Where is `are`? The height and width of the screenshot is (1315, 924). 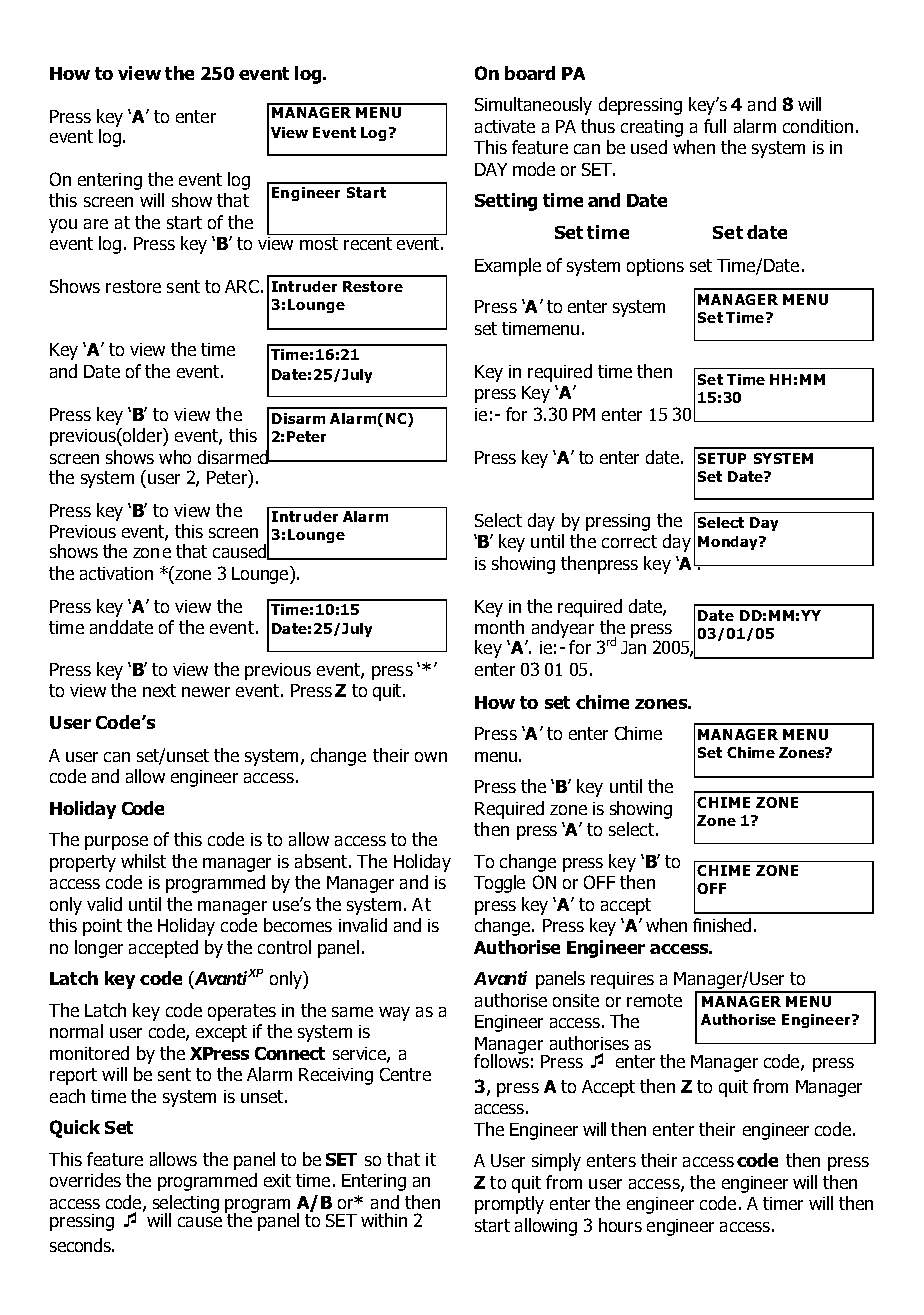
are is located at coordinates (96, 224).
